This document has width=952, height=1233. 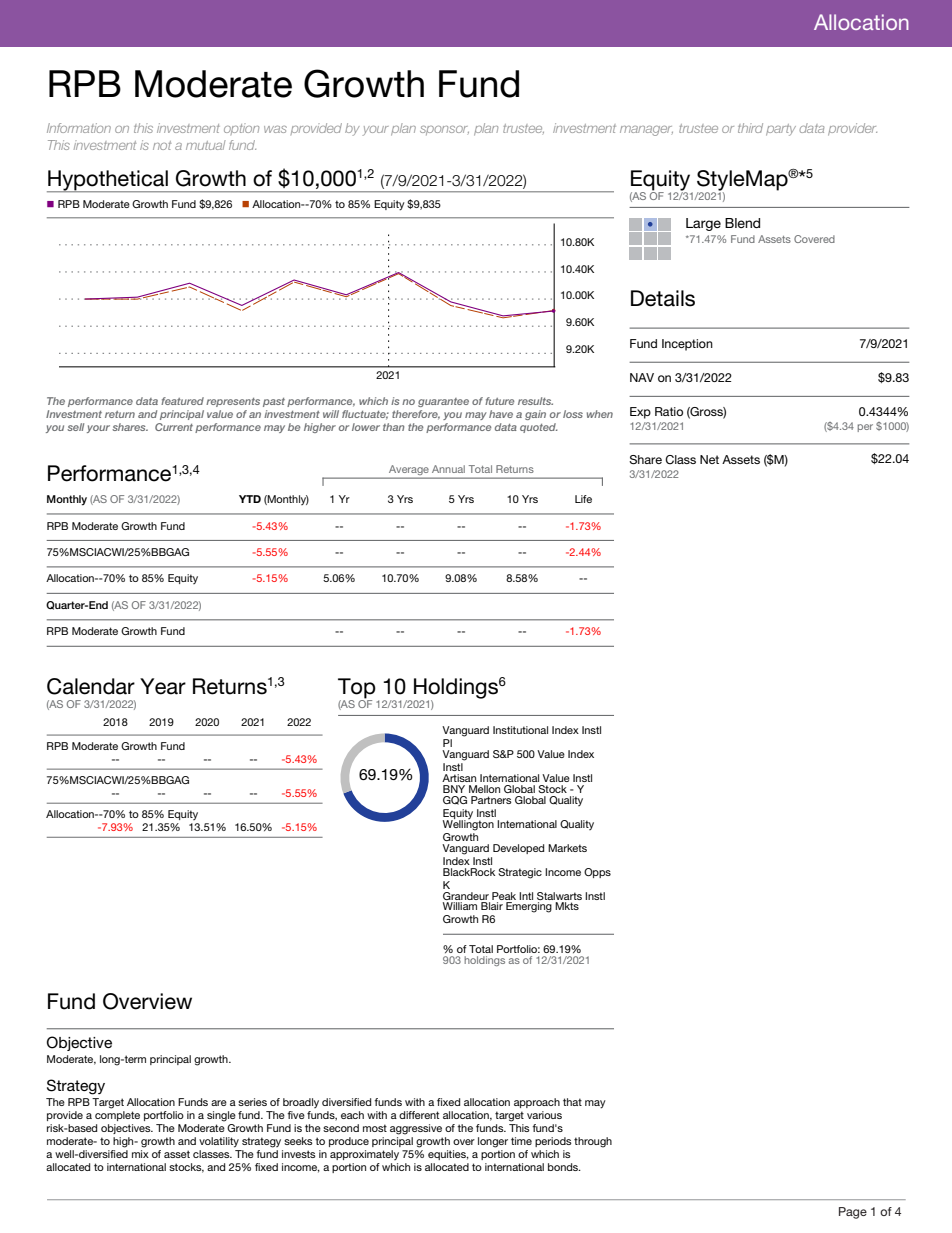 What do you see at coordinates (163, 686) in the document?
I see `Year` at bounding box center [163, 686].
